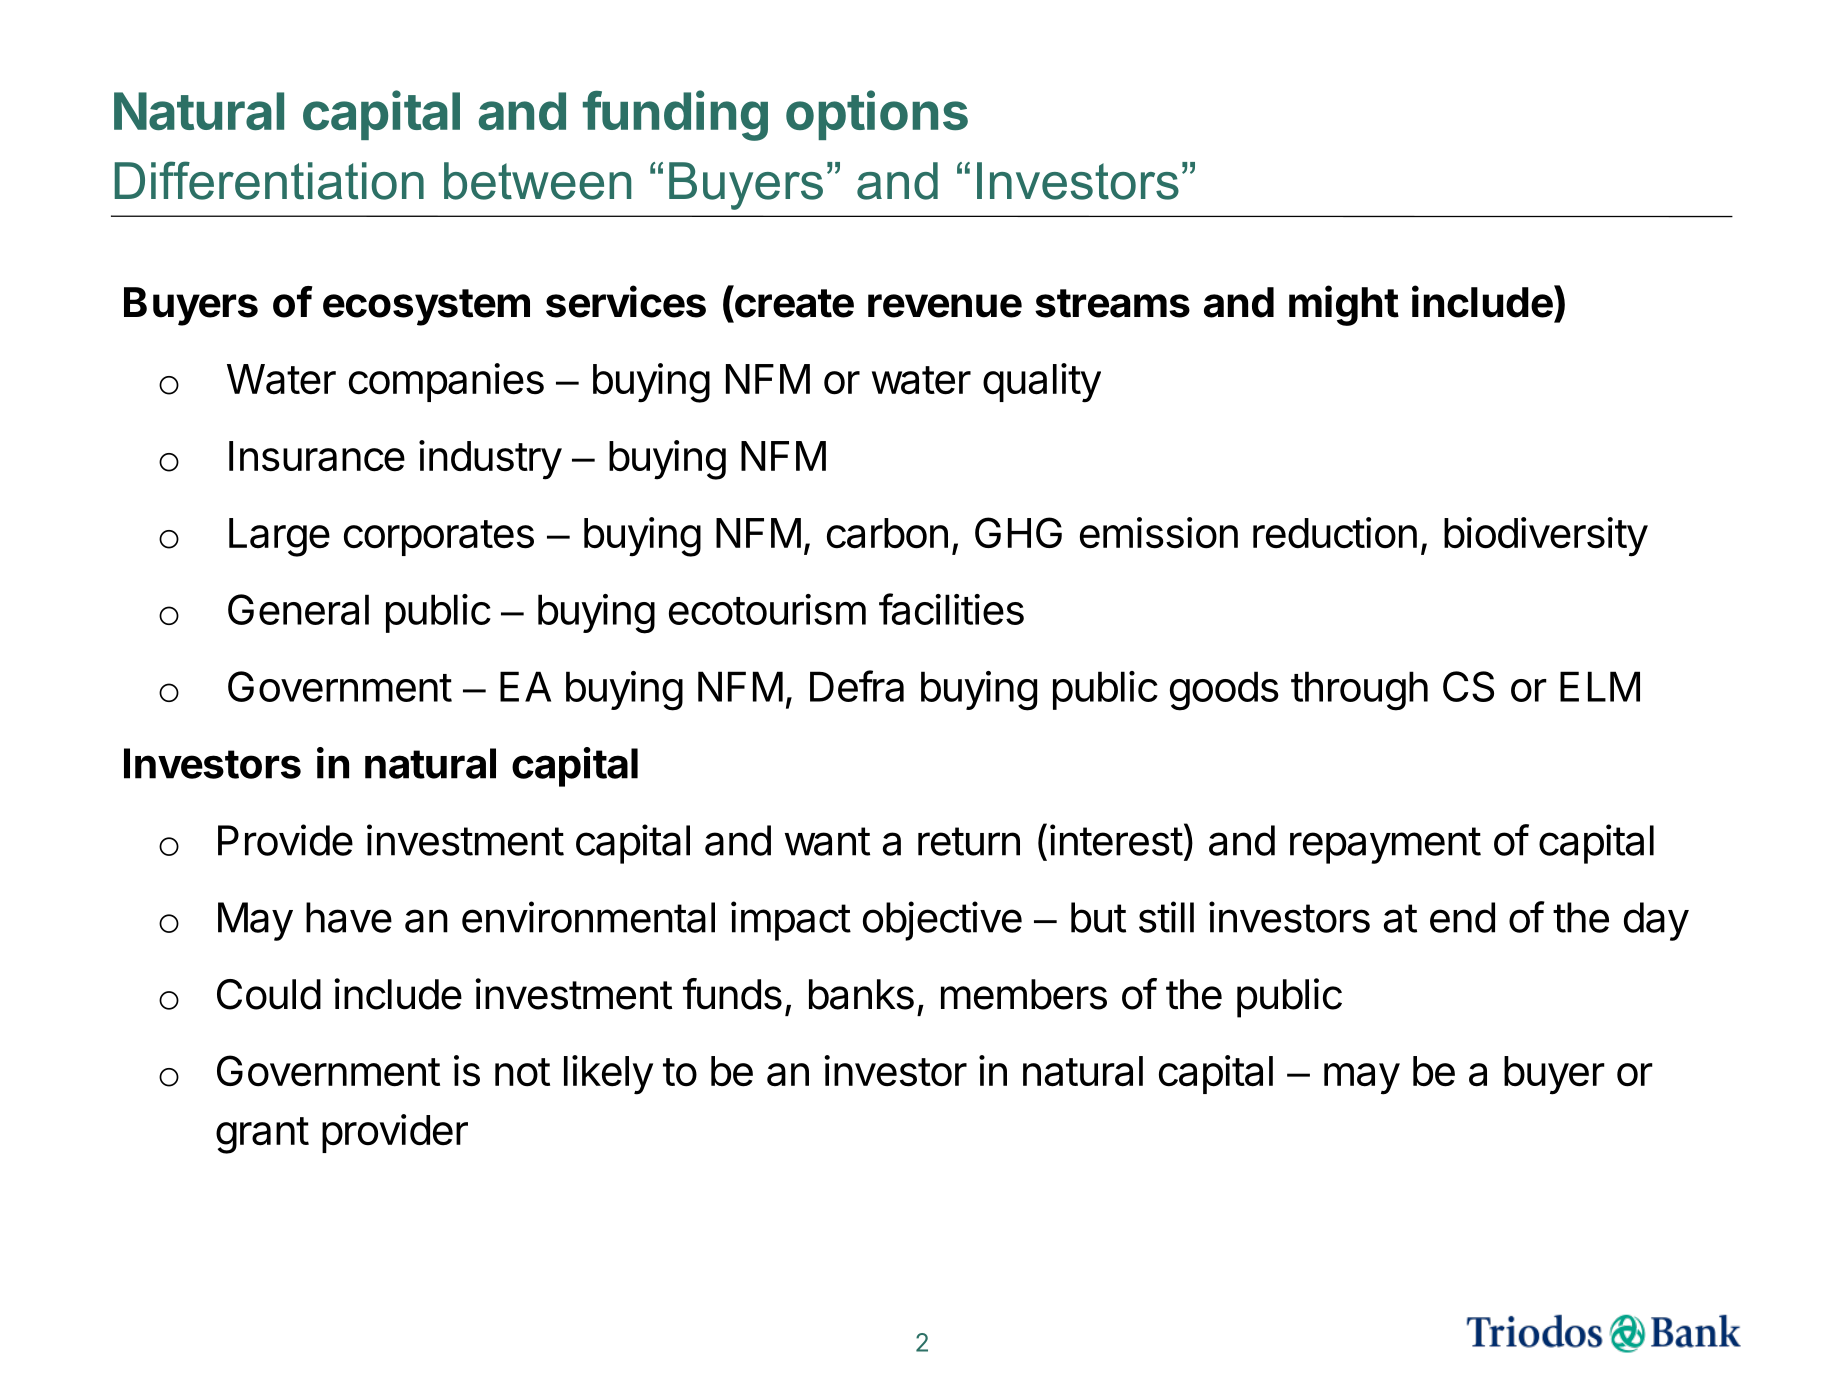 The width and height of the screenshot is (1843, 1382). What do you see at coordinates (1344, 305) in the screenshot?
I see `might` at bounding box center [1344, 305].
